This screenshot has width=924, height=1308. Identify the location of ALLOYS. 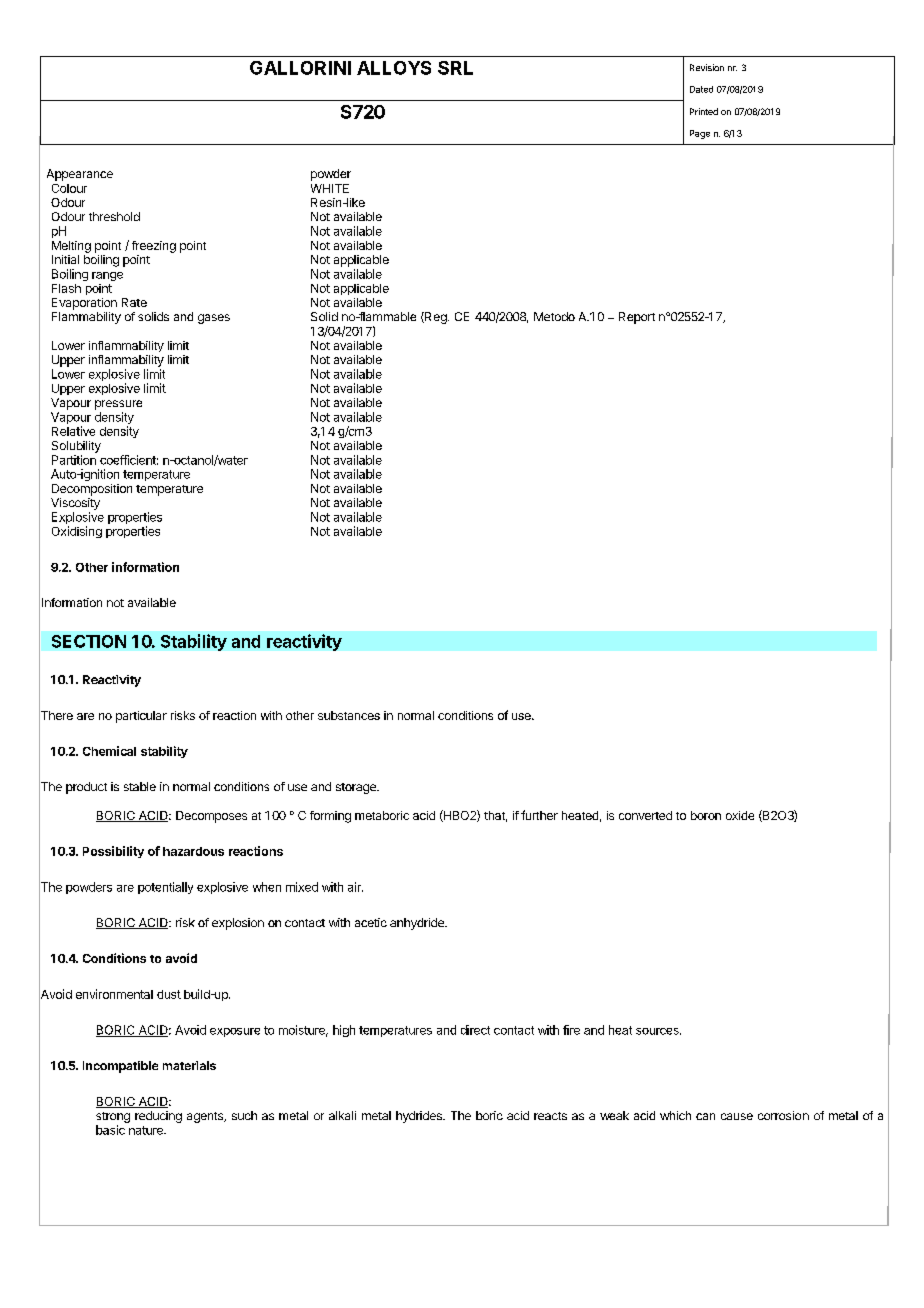
(394, 68).
